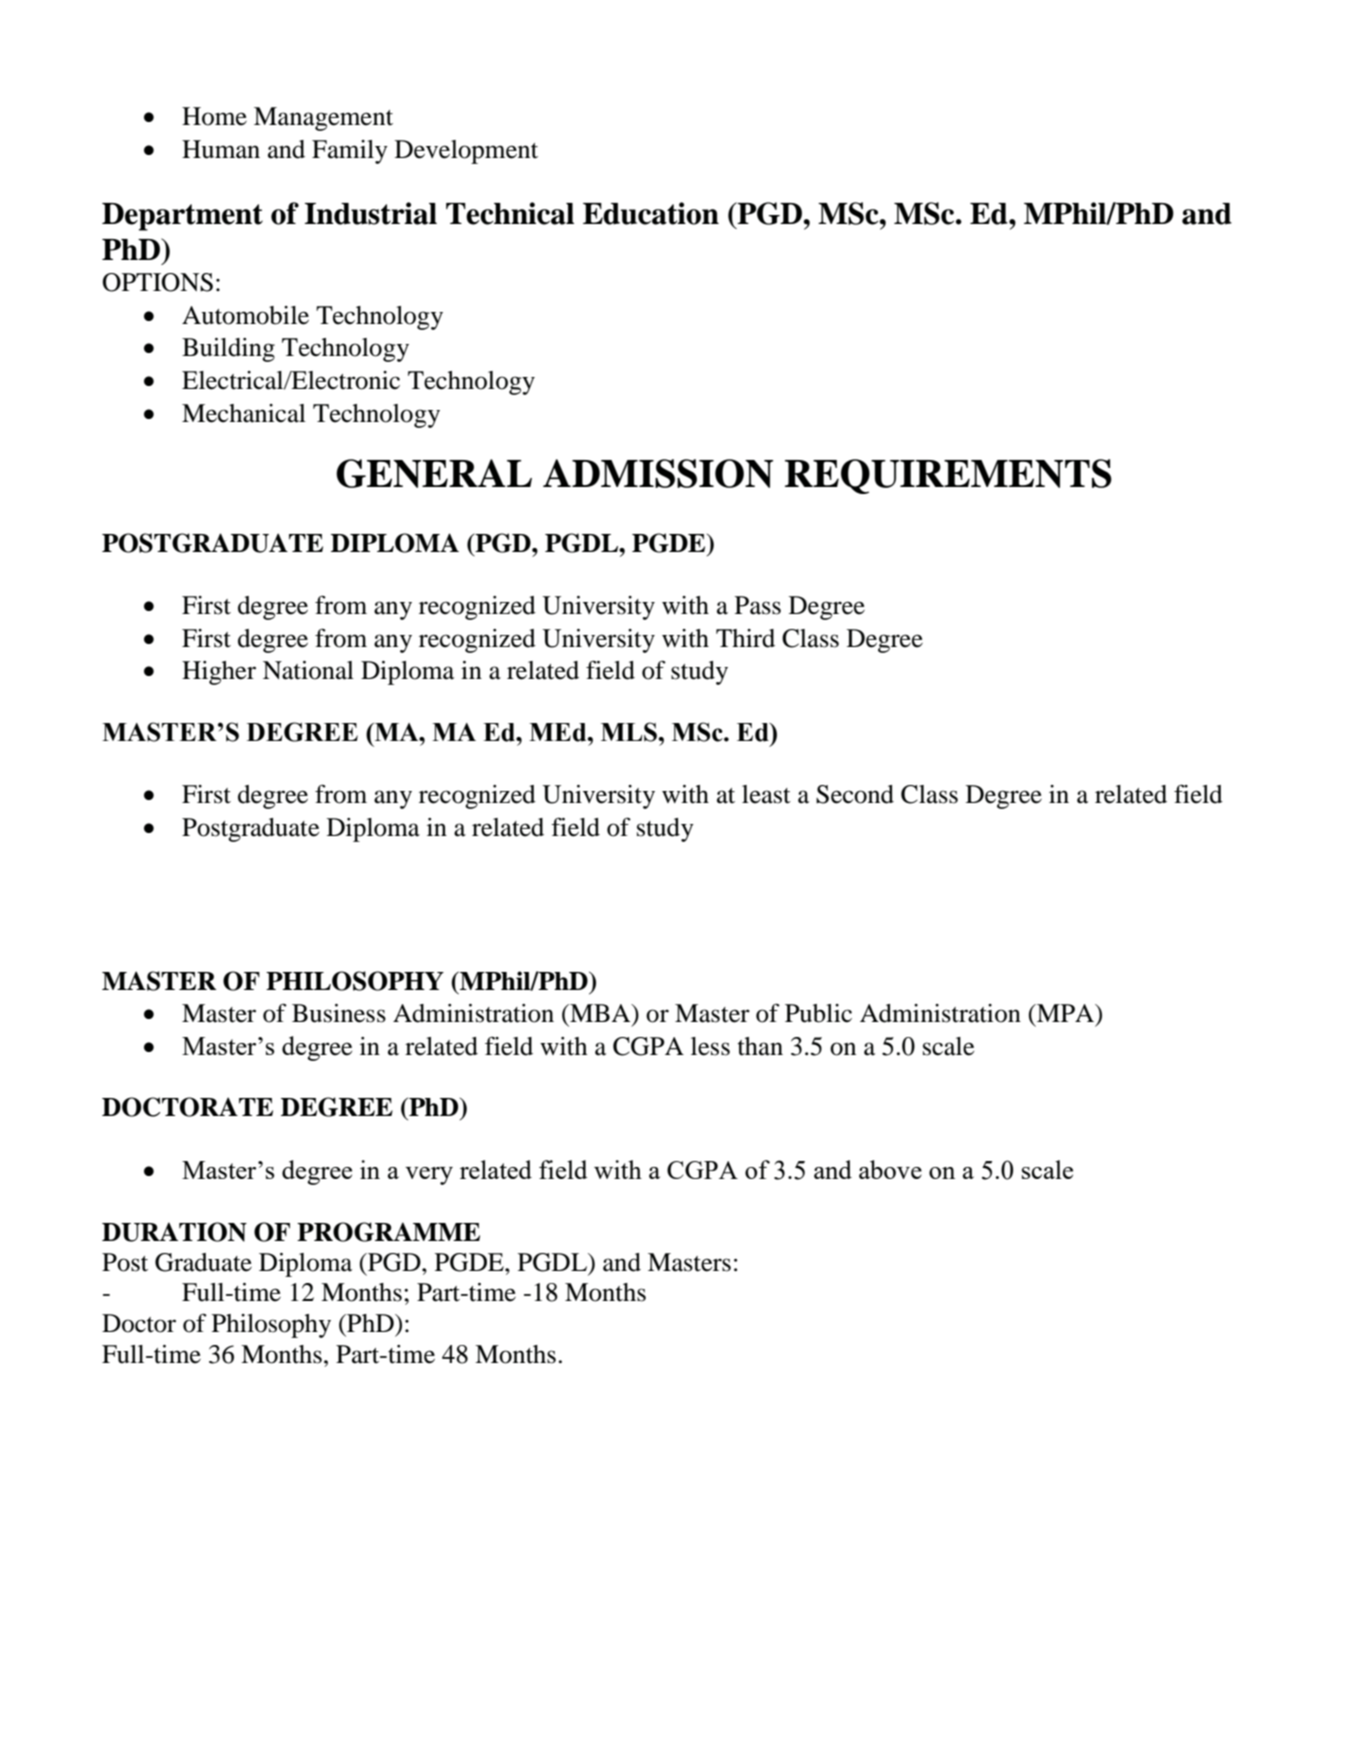 The height and width of the image is (1760, 1360). What do you see at coordinates (429, 1176) in the image?
I see `very` at bounding box center [429, 1176].
